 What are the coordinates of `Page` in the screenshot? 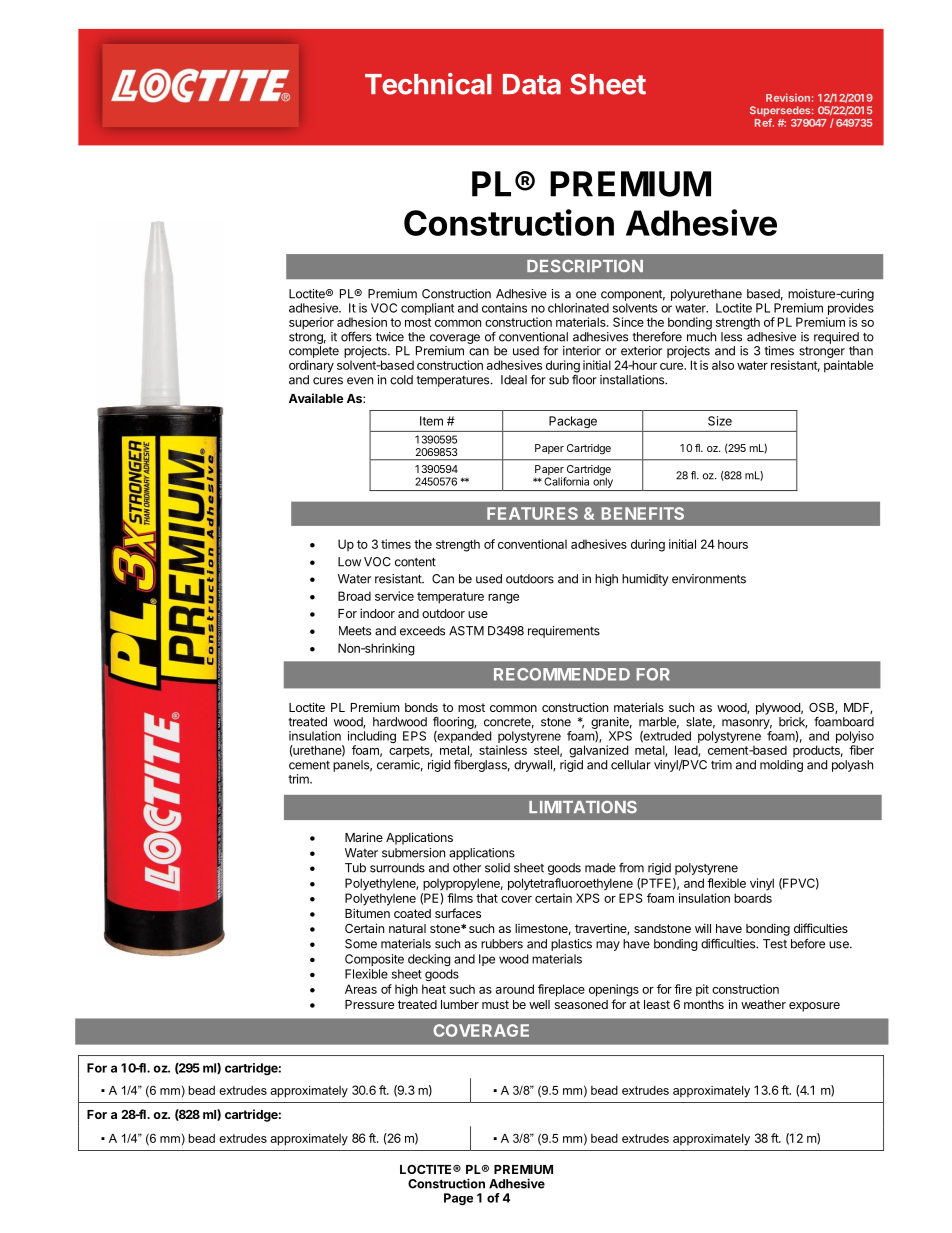 It's located at (458, 1199).
